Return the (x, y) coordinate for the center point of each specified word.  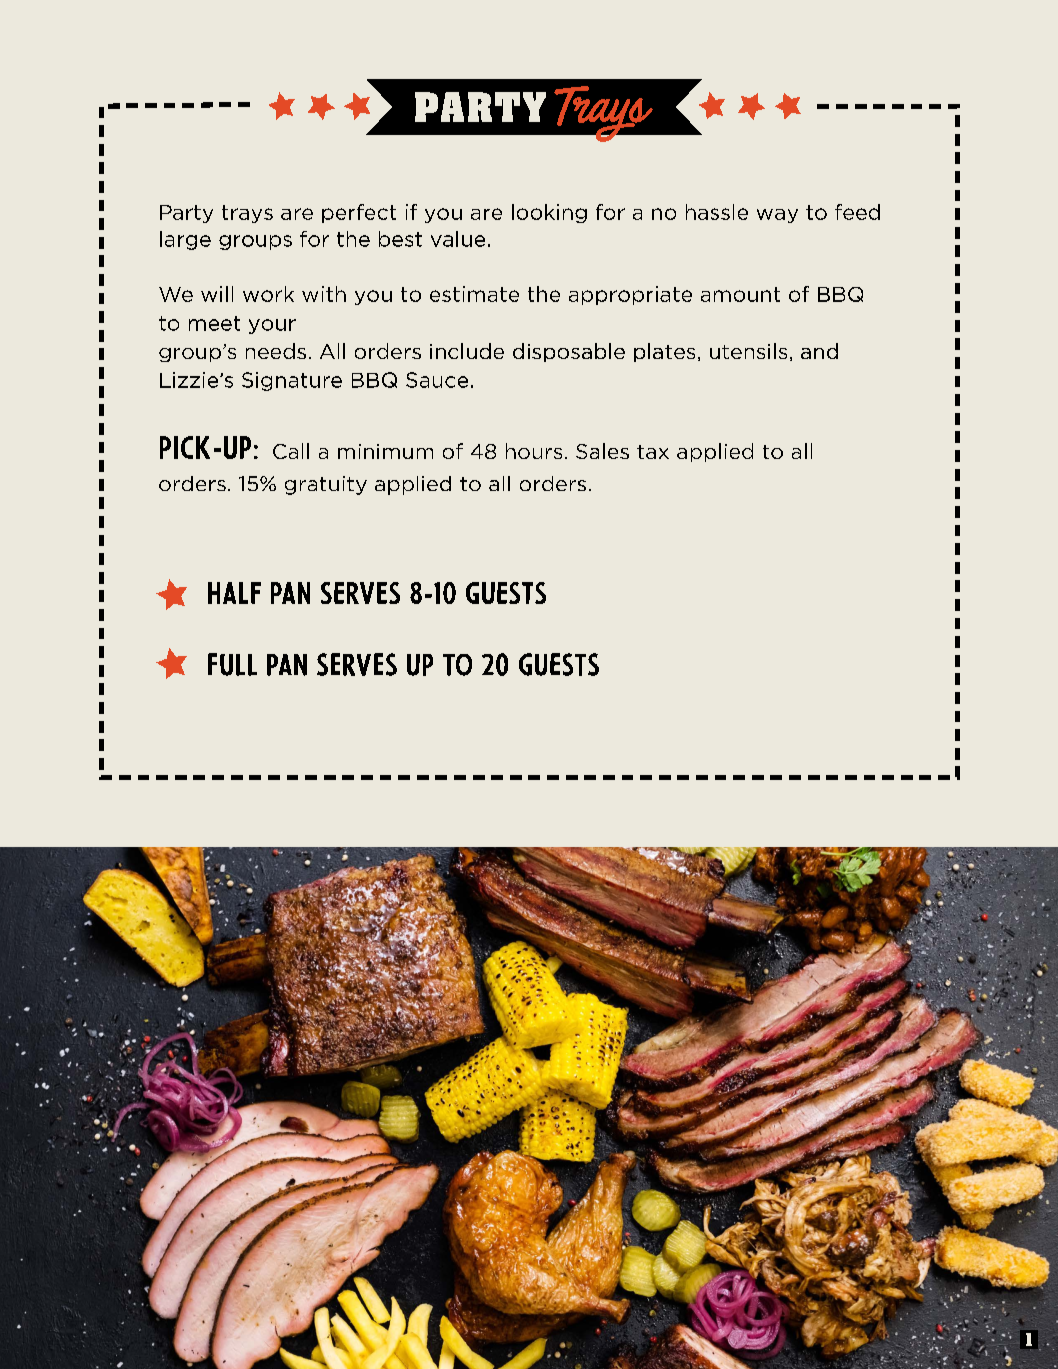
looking (549, 213)
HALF (234, 593)
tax (653, 452)
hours (534, 451)
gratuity (326, 485)
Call (291, 451)
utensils (748, 351)
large (185, 240)
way (777, 216)
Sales (602, 451)
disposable (569, 352)
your (272, 326)
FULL (232, 664)
